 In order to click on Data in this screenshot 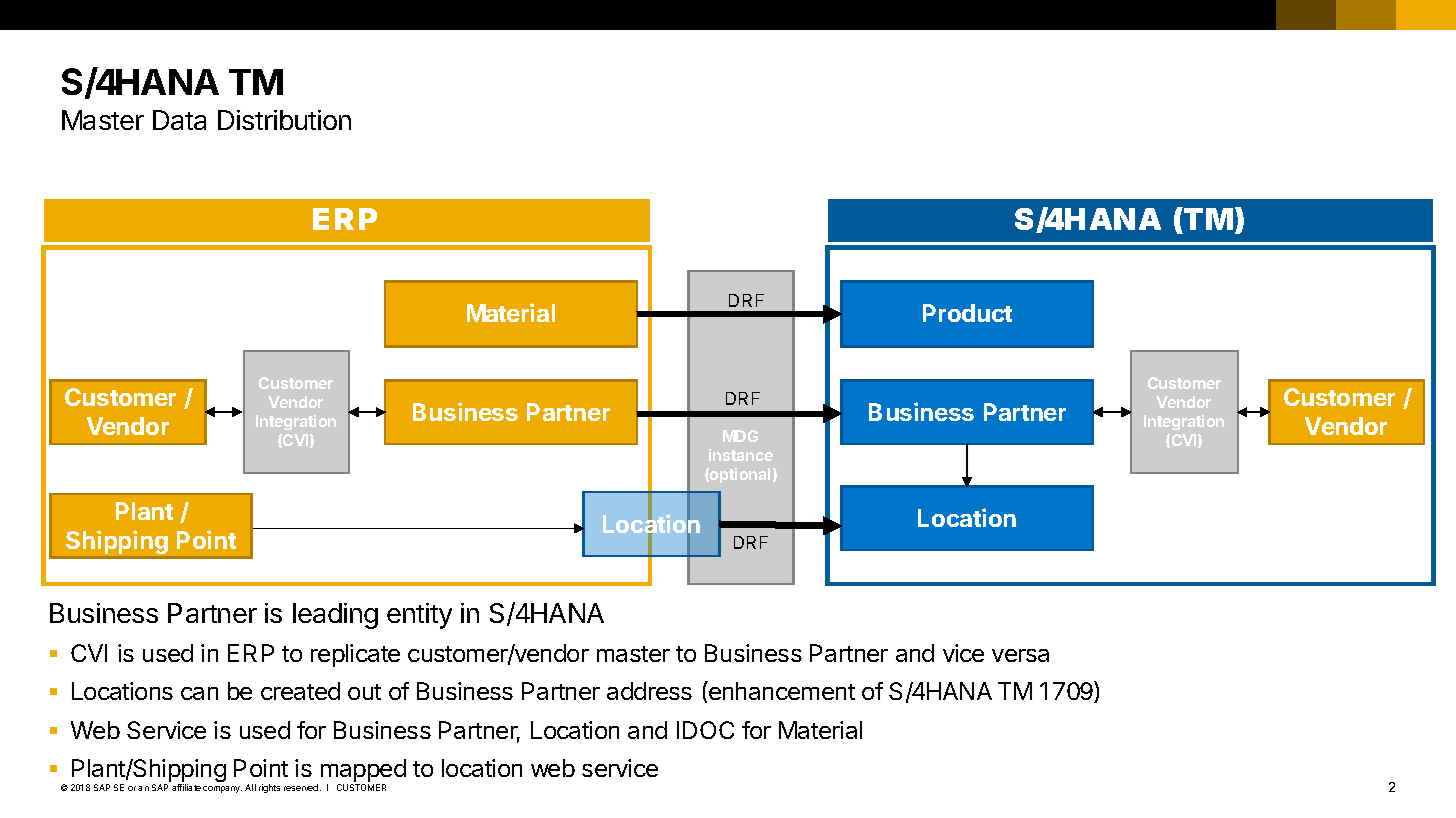, I will do `click(179, 120)`.
